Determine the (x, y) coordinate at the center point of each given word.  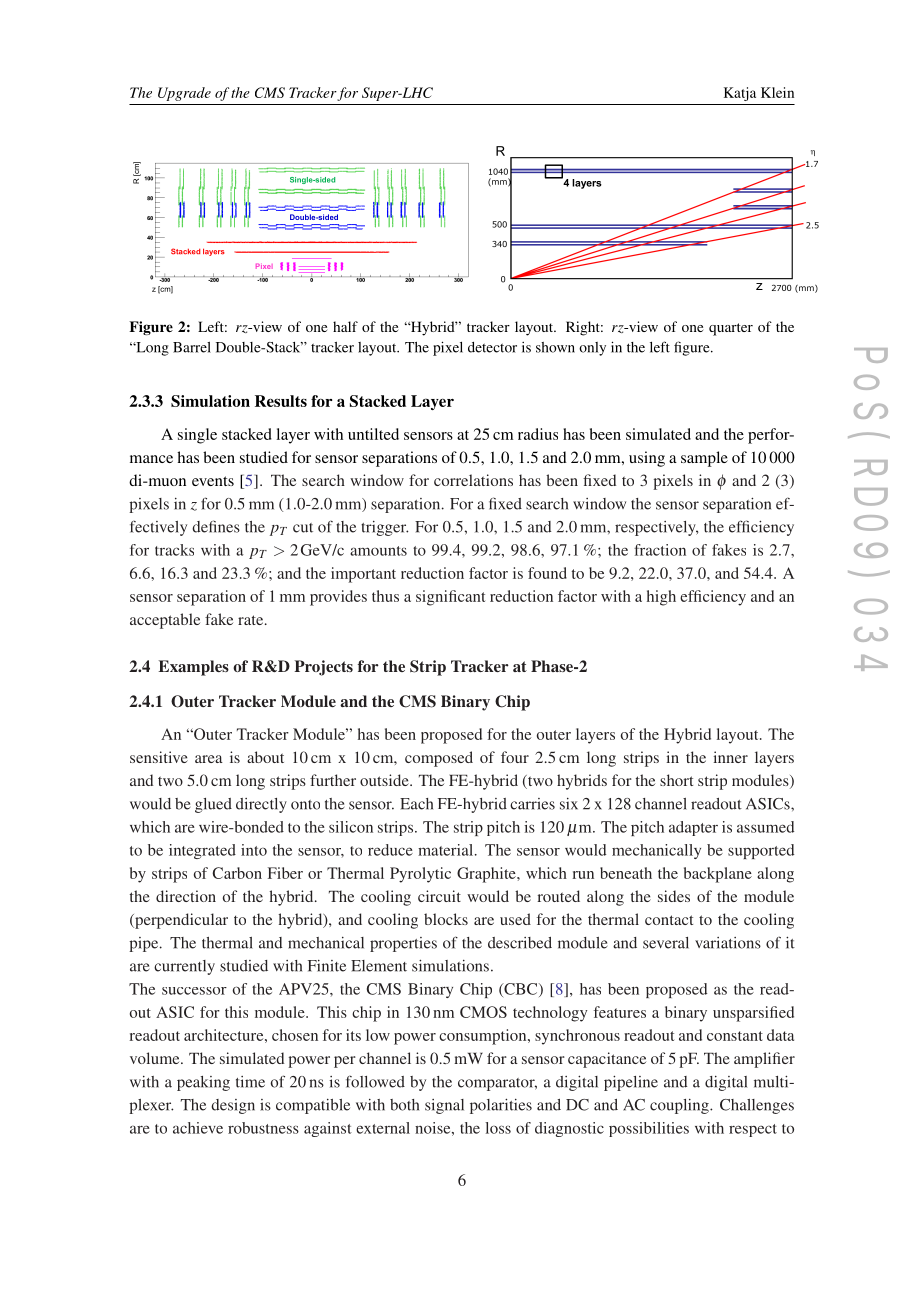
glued (213, 805)
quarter (731, 329)
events (213, 481)
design (233, 1106)
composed (439, 759)
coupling (680, 1106)
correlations (473, 480)
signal (444, 1106)
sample (704, 459)
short (676, 780)
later (356, 104)
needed (264, 104)
